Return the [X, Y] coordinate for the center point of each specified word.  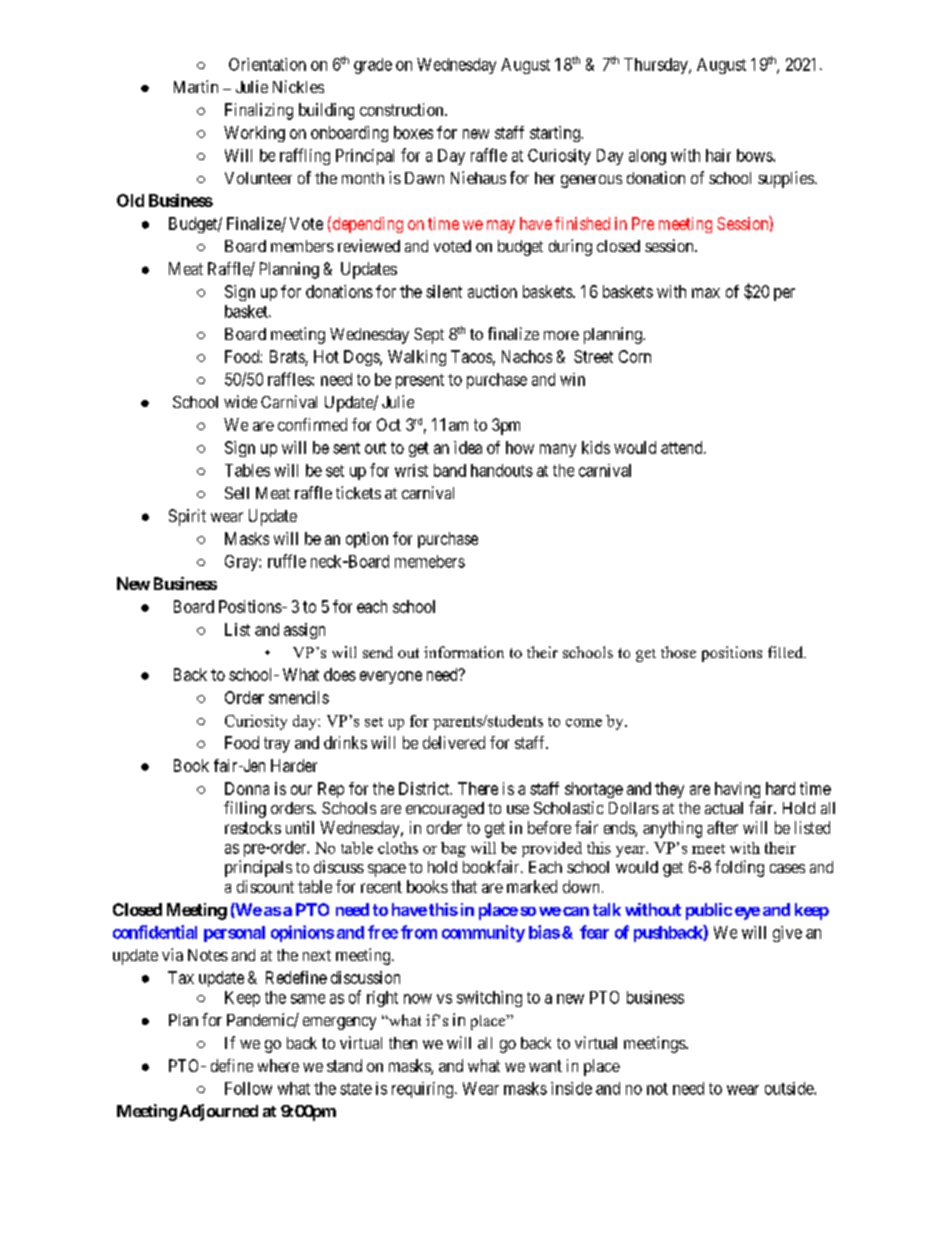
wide [240, 401]
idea [468, 447]
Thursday [657, 66]
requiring [424, 1090]
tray [277, 745]
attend [683, 447]
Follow [248, 1088]
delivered [454, 742]
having [737, 790]
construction [403, 109]
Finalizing [259, 111]
